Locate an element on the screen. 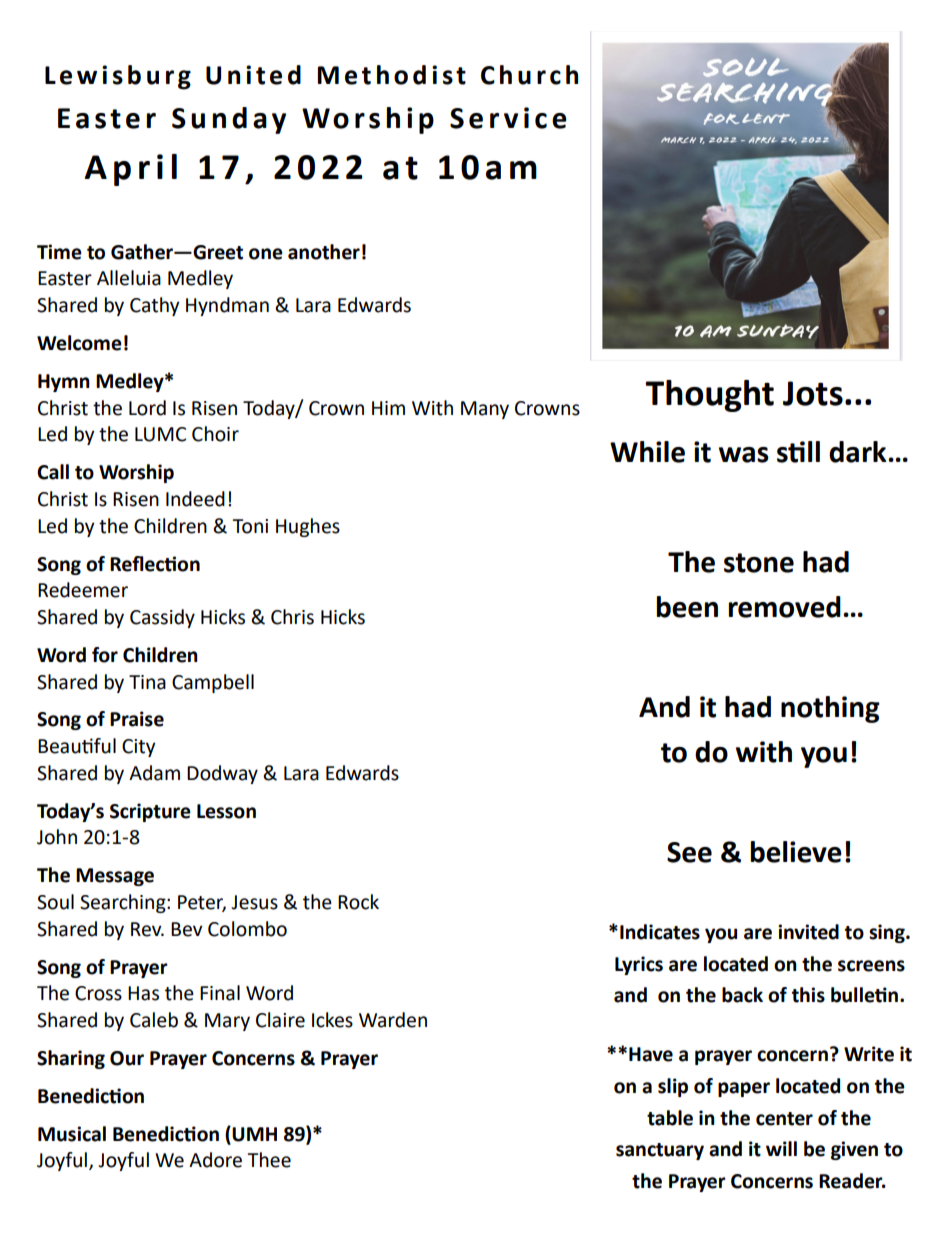 Image resolution: width=952 pixels, height=1233 pixels. Campbell is located at coordinates (213, 683).
